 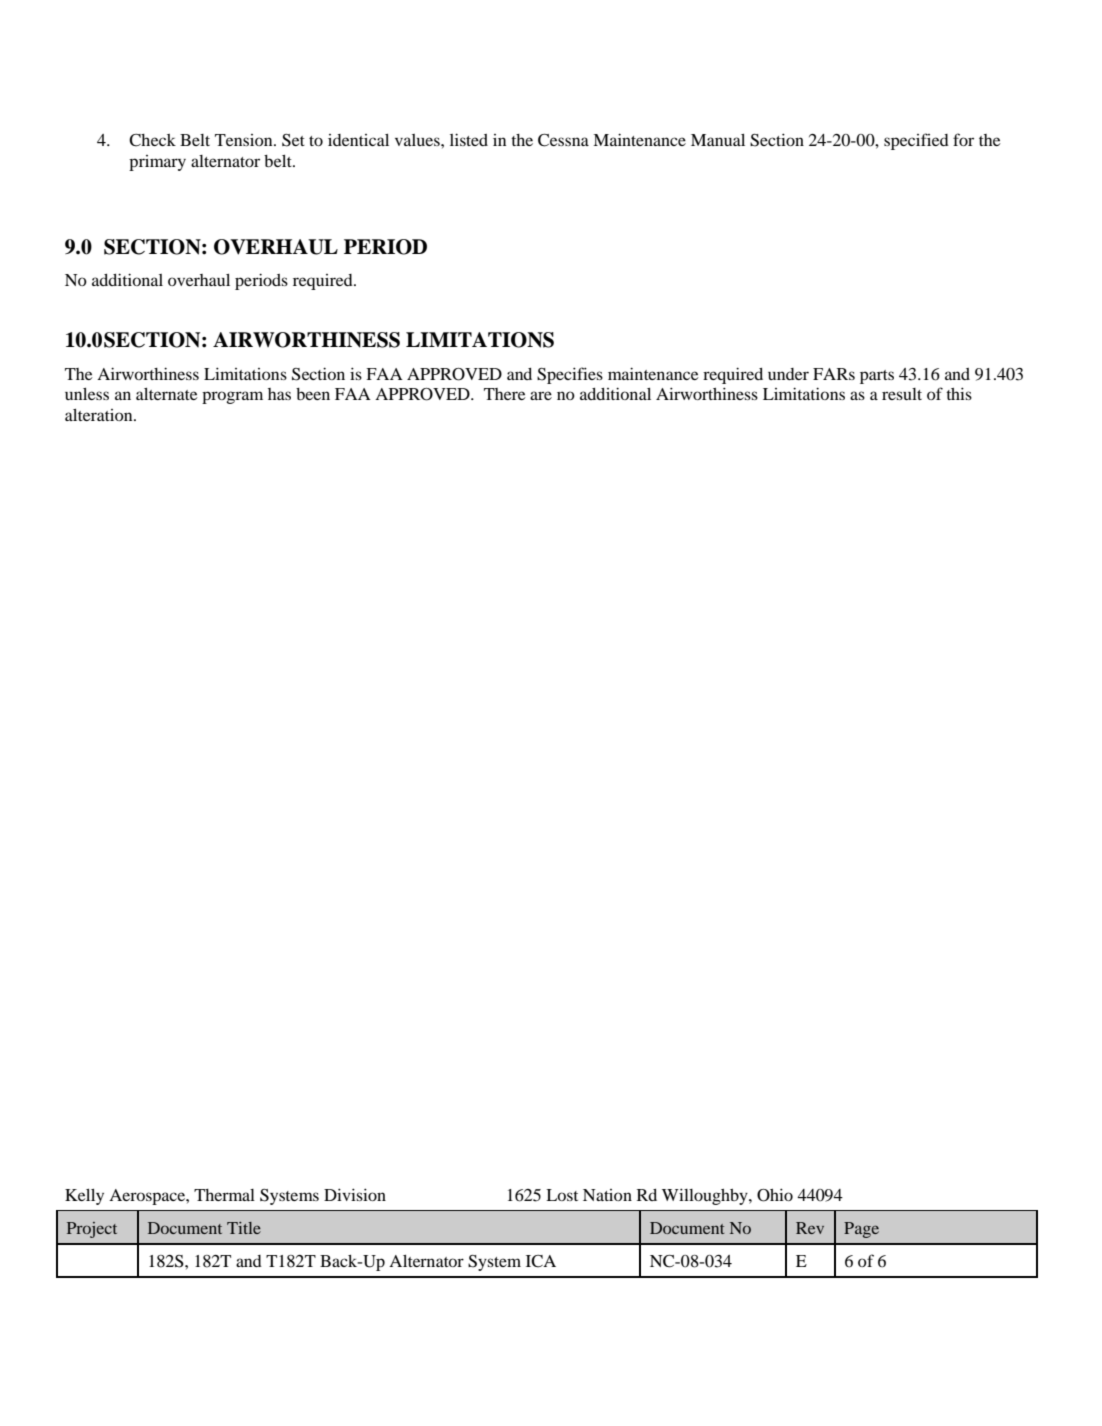 I want to click on Nation, so click(x=607, y=1195).
